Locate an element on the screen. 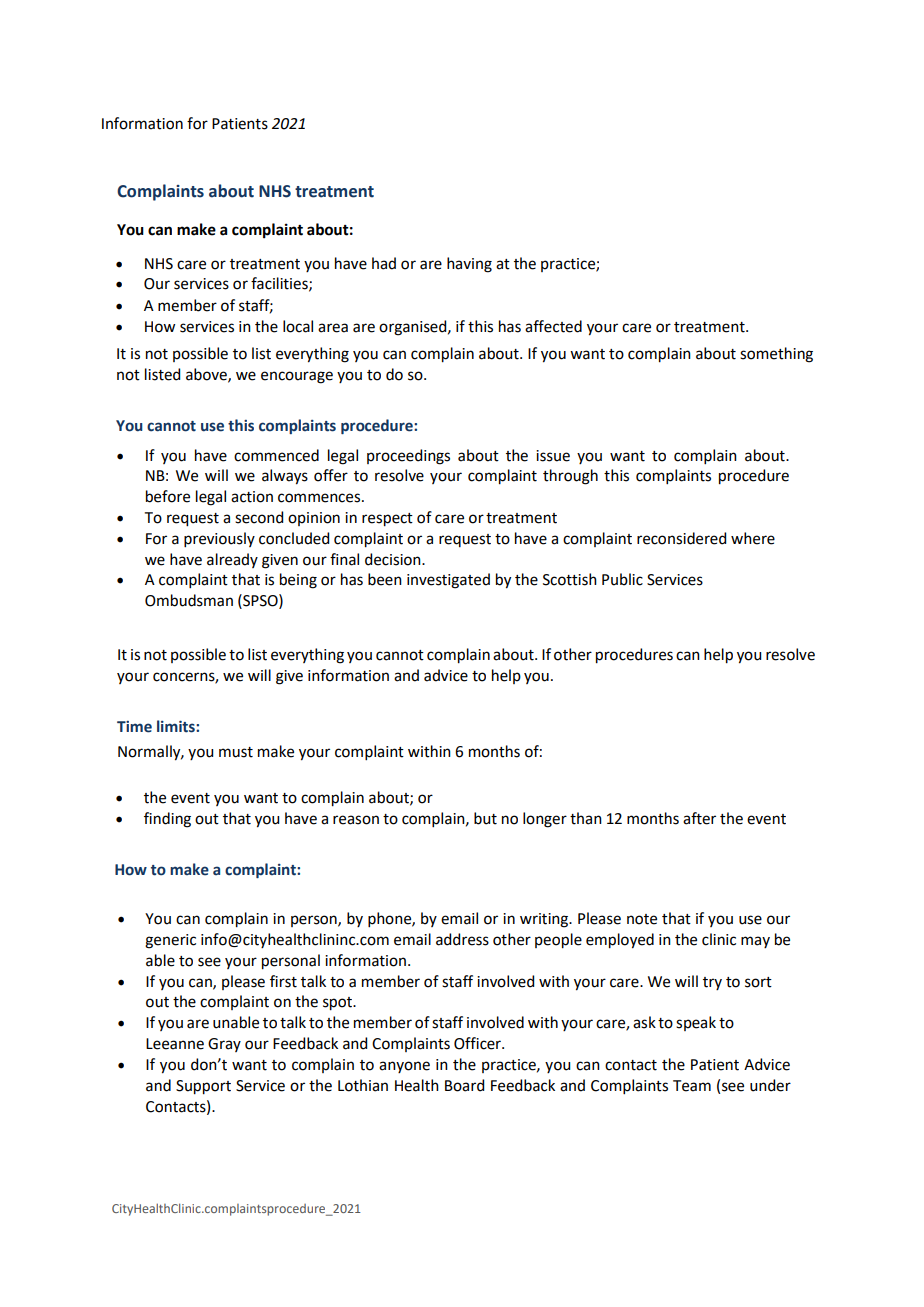 This screenshot has width=924, height=1307. previously is located at coordinates (219, 539).
